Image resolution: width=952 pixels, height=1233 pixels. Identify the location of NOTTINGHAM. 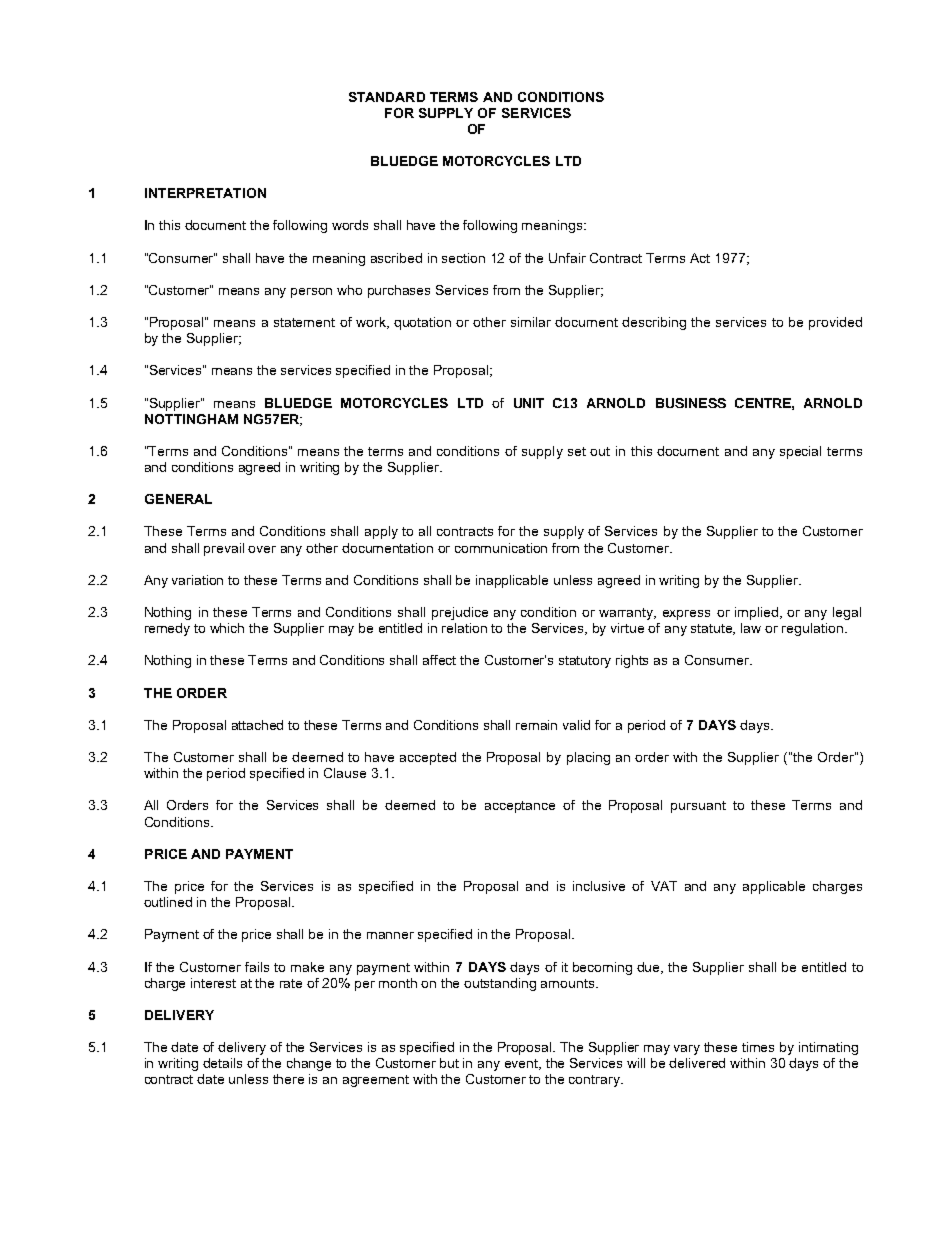
(191, 419).
